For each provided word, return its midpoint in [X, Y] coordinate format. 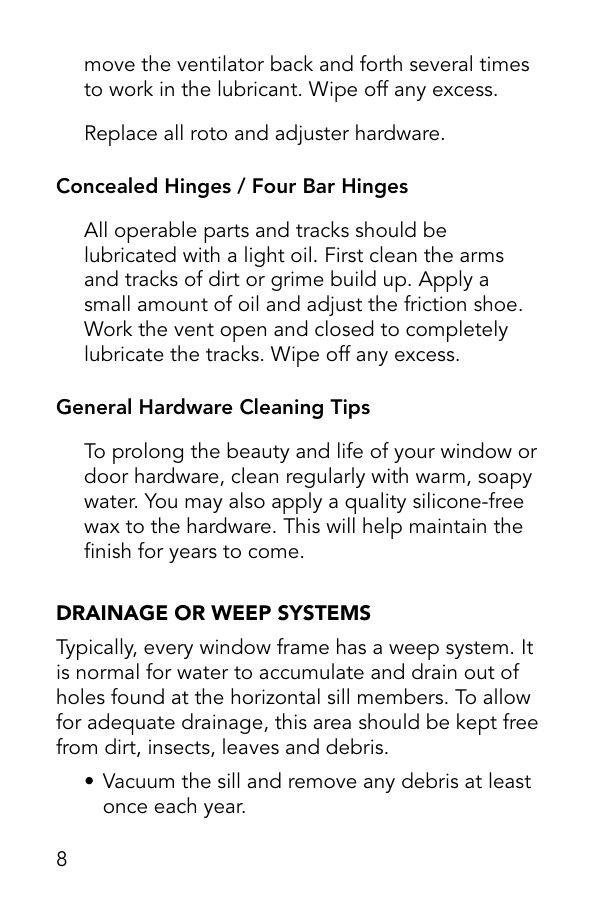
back [292, 63]
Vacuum [138, 781]
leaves [251, 746]
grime [297, 281]
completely [457, 331]
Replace [121, 135]
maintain [448, 526]
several [441, 63]
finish [107, 550]
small [107, 303]
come [274, 553]
